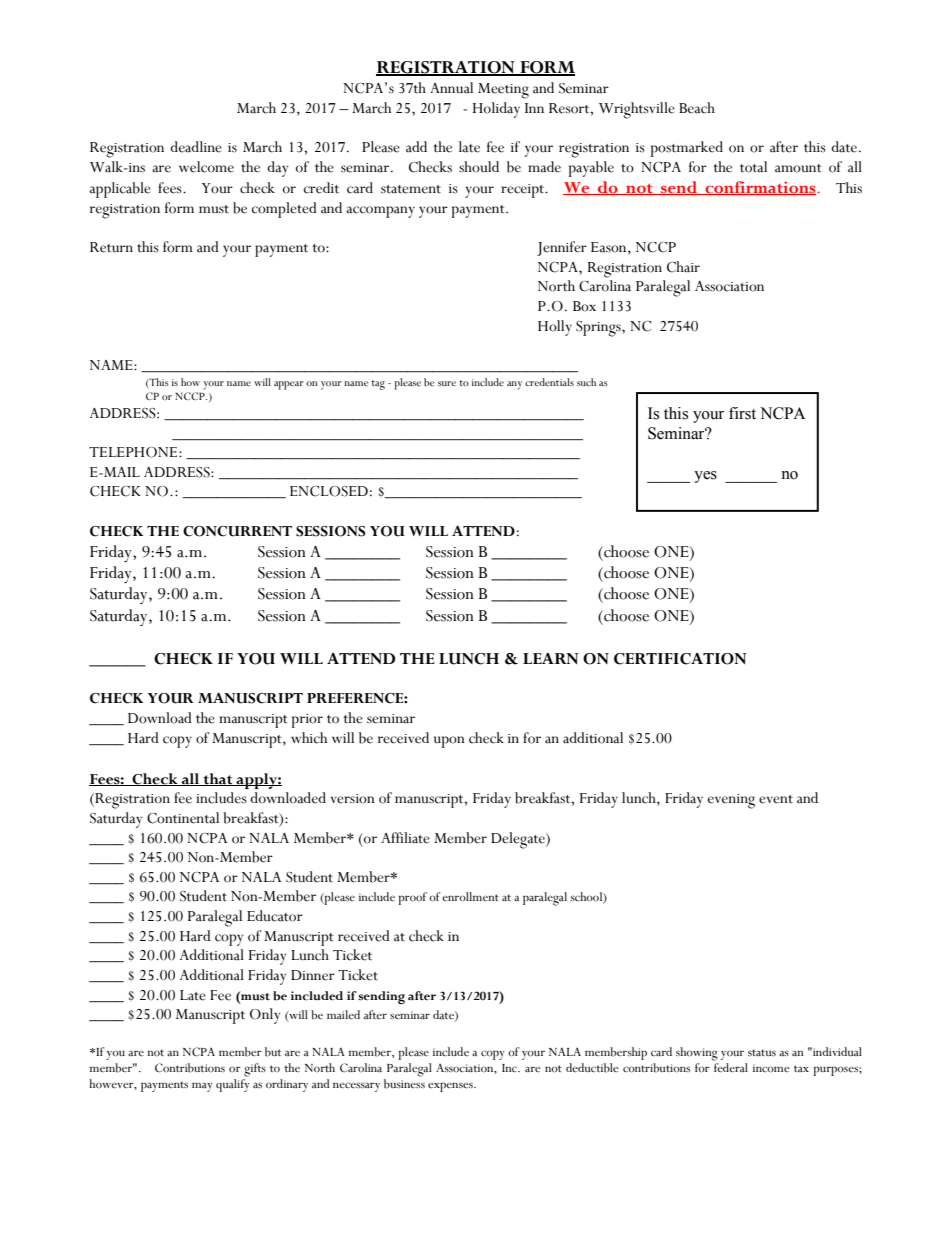 This page has width=952, height=1233. I want to click on LEARN, so click(551, 658).
